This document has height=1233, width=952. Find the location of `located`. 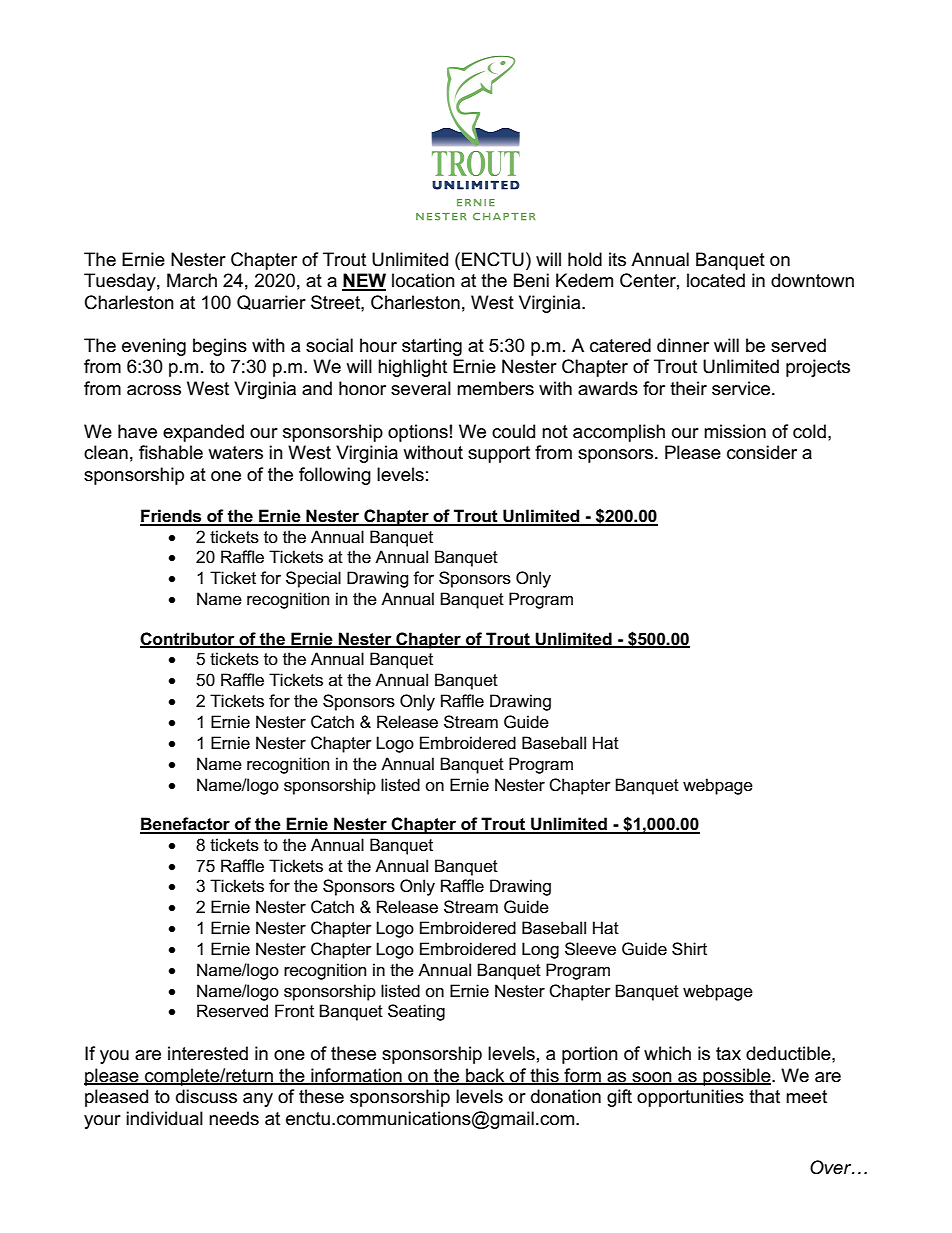

located is located at coordinates (716, 280).
